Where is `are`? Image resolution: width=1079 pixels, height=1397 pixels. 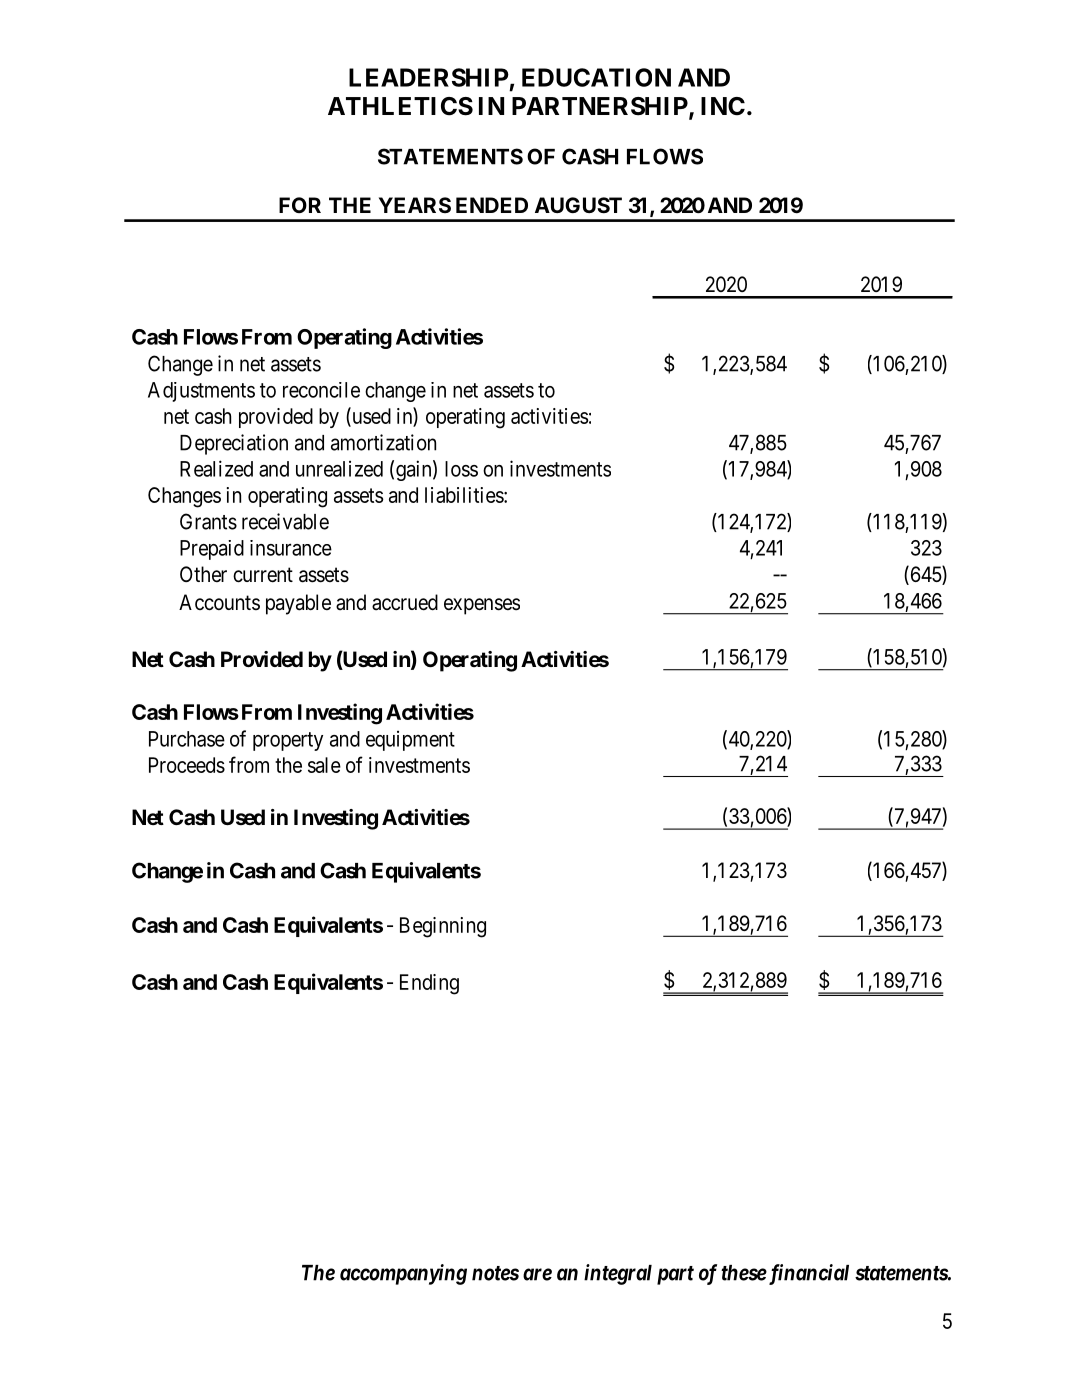 are is located at coordinates (537, 1274).
